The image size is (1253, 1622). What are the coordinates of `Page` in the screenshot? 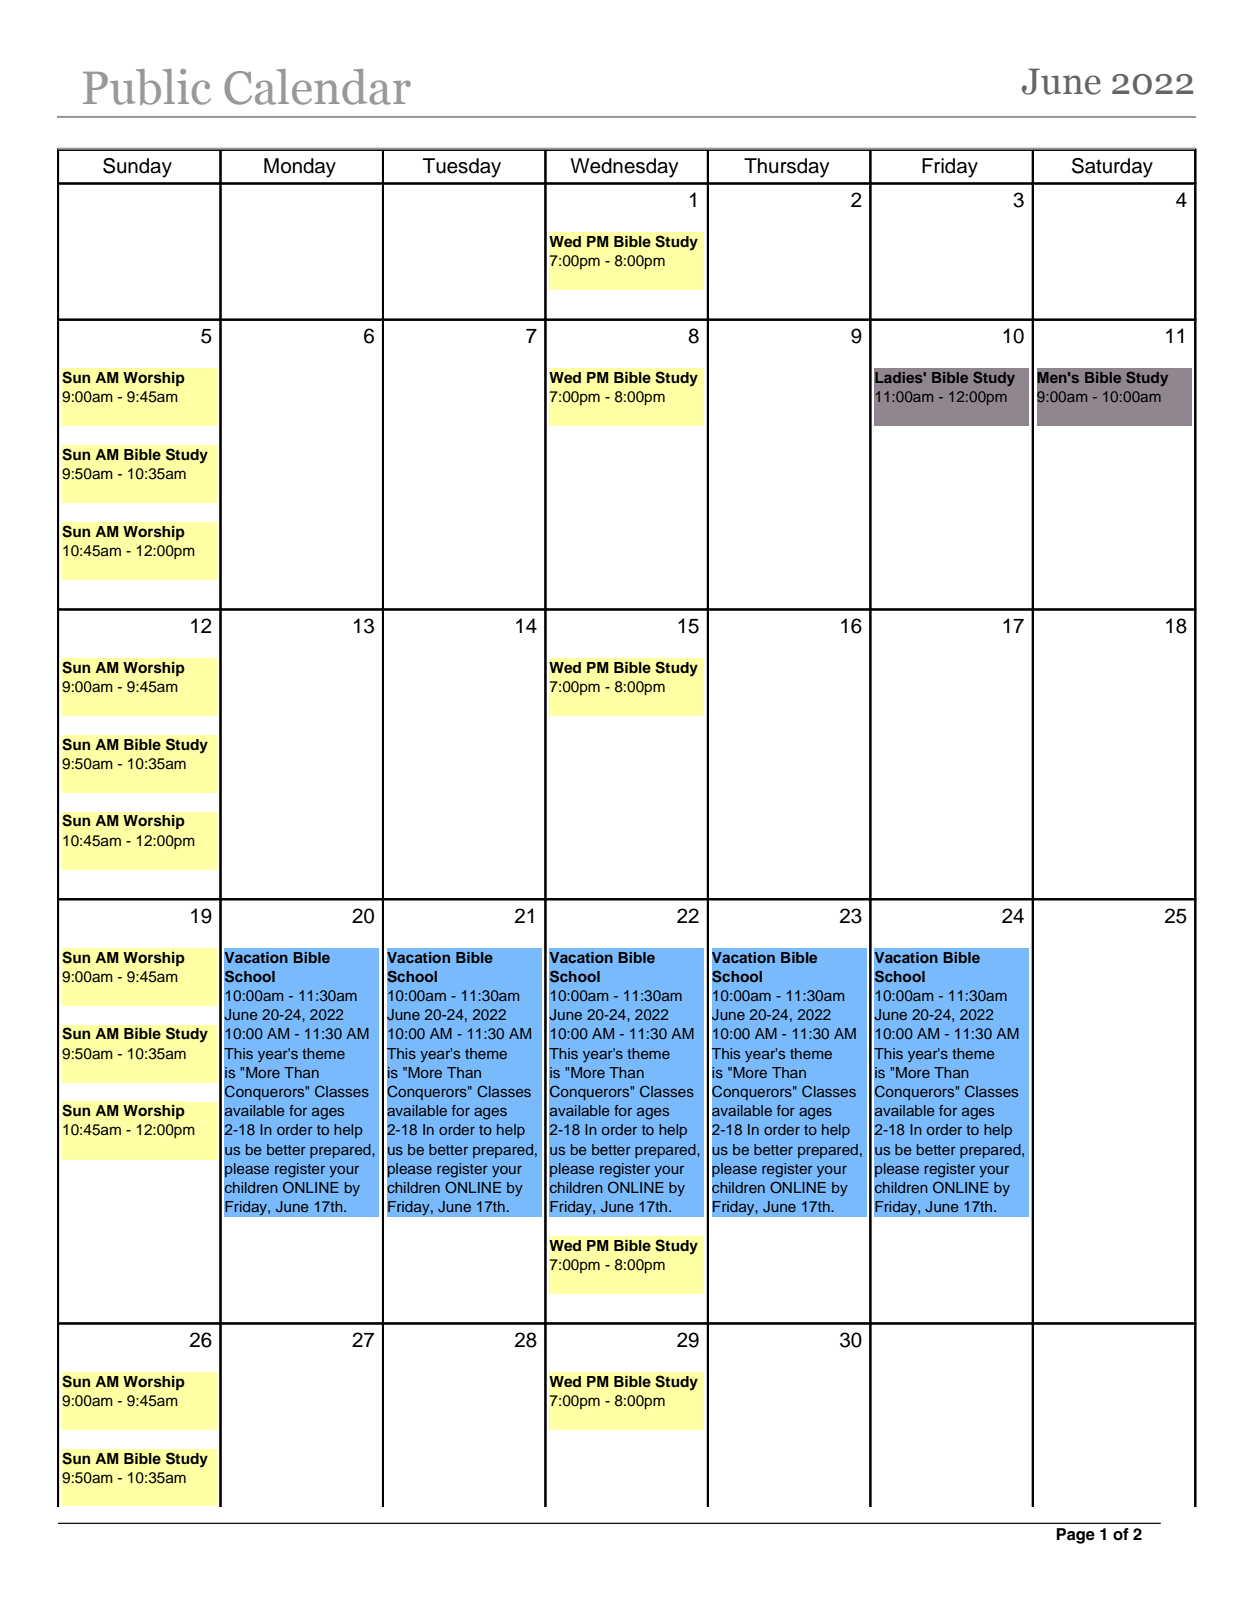 It's located at (1075, 1536).
